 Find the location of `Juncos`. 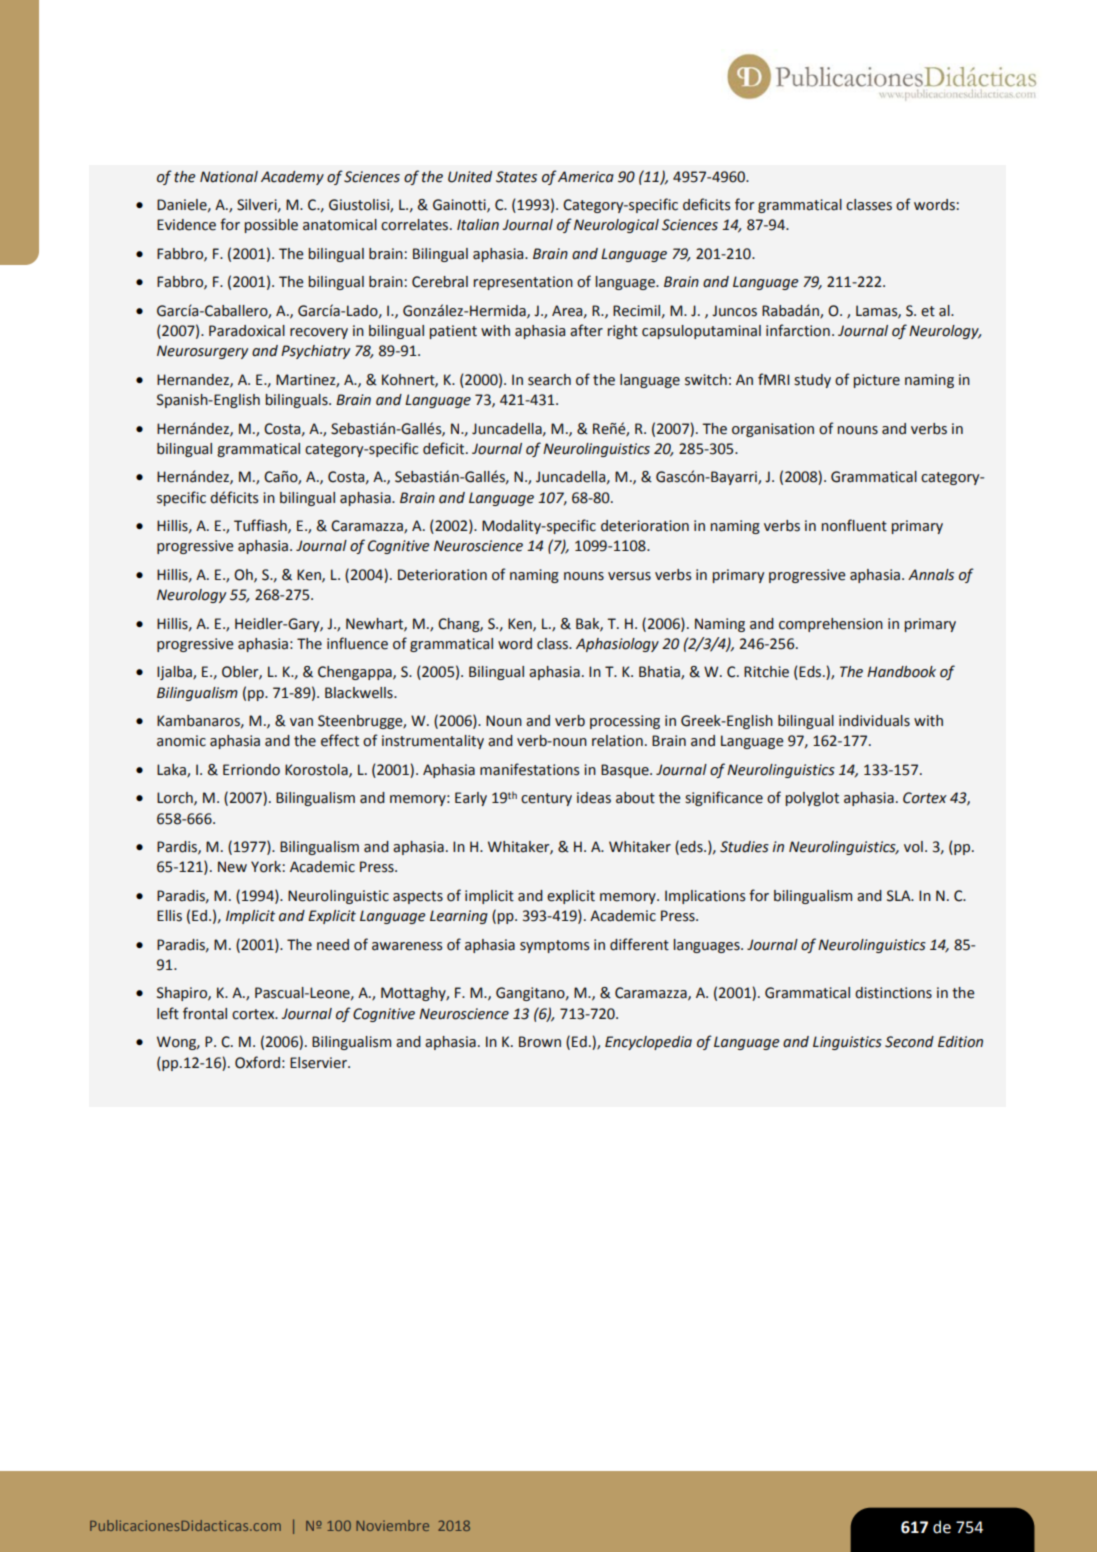

Juncos is located at coordinates (734, 311).
